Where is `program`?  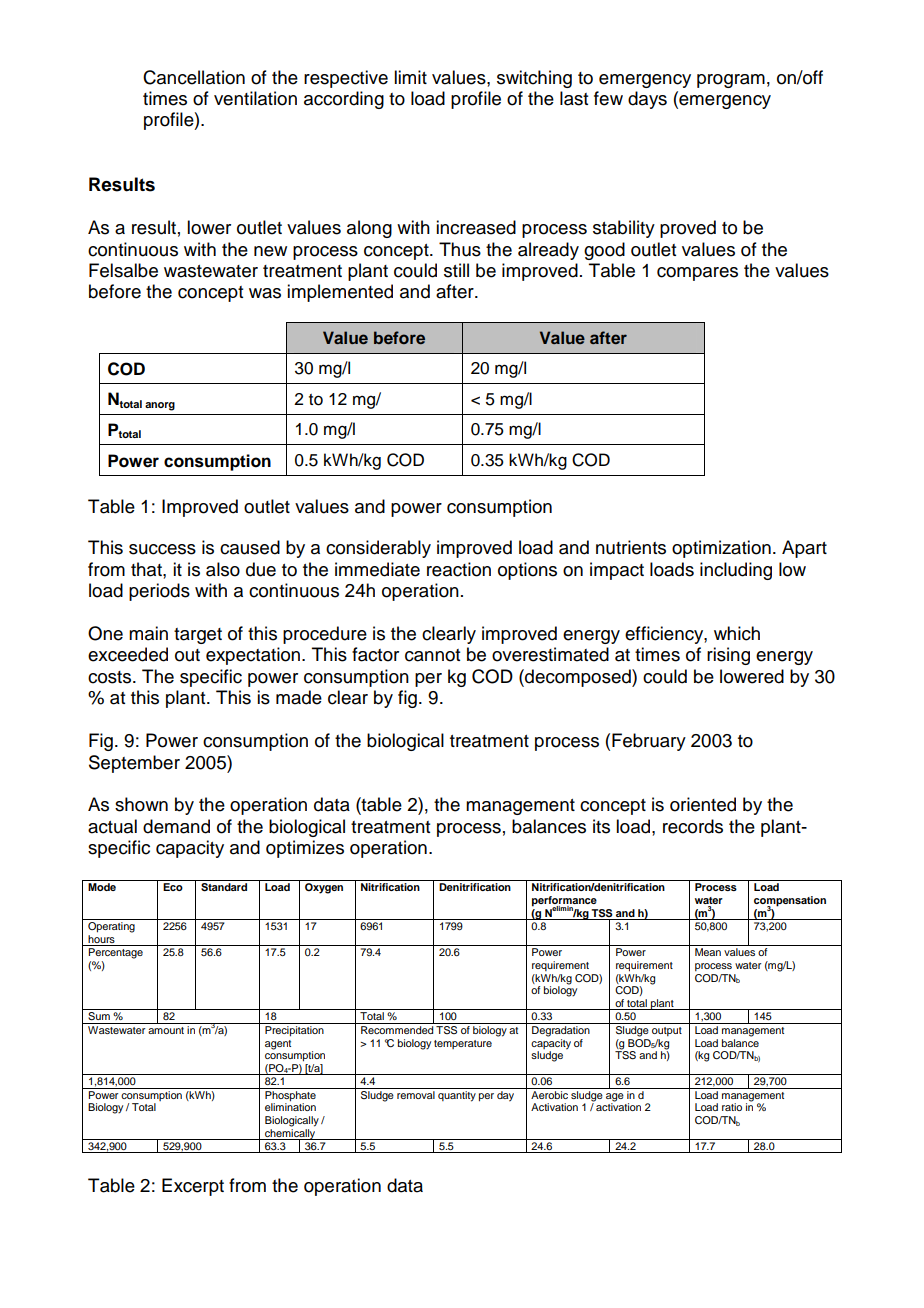
program is located at coordinates (731, 81).
